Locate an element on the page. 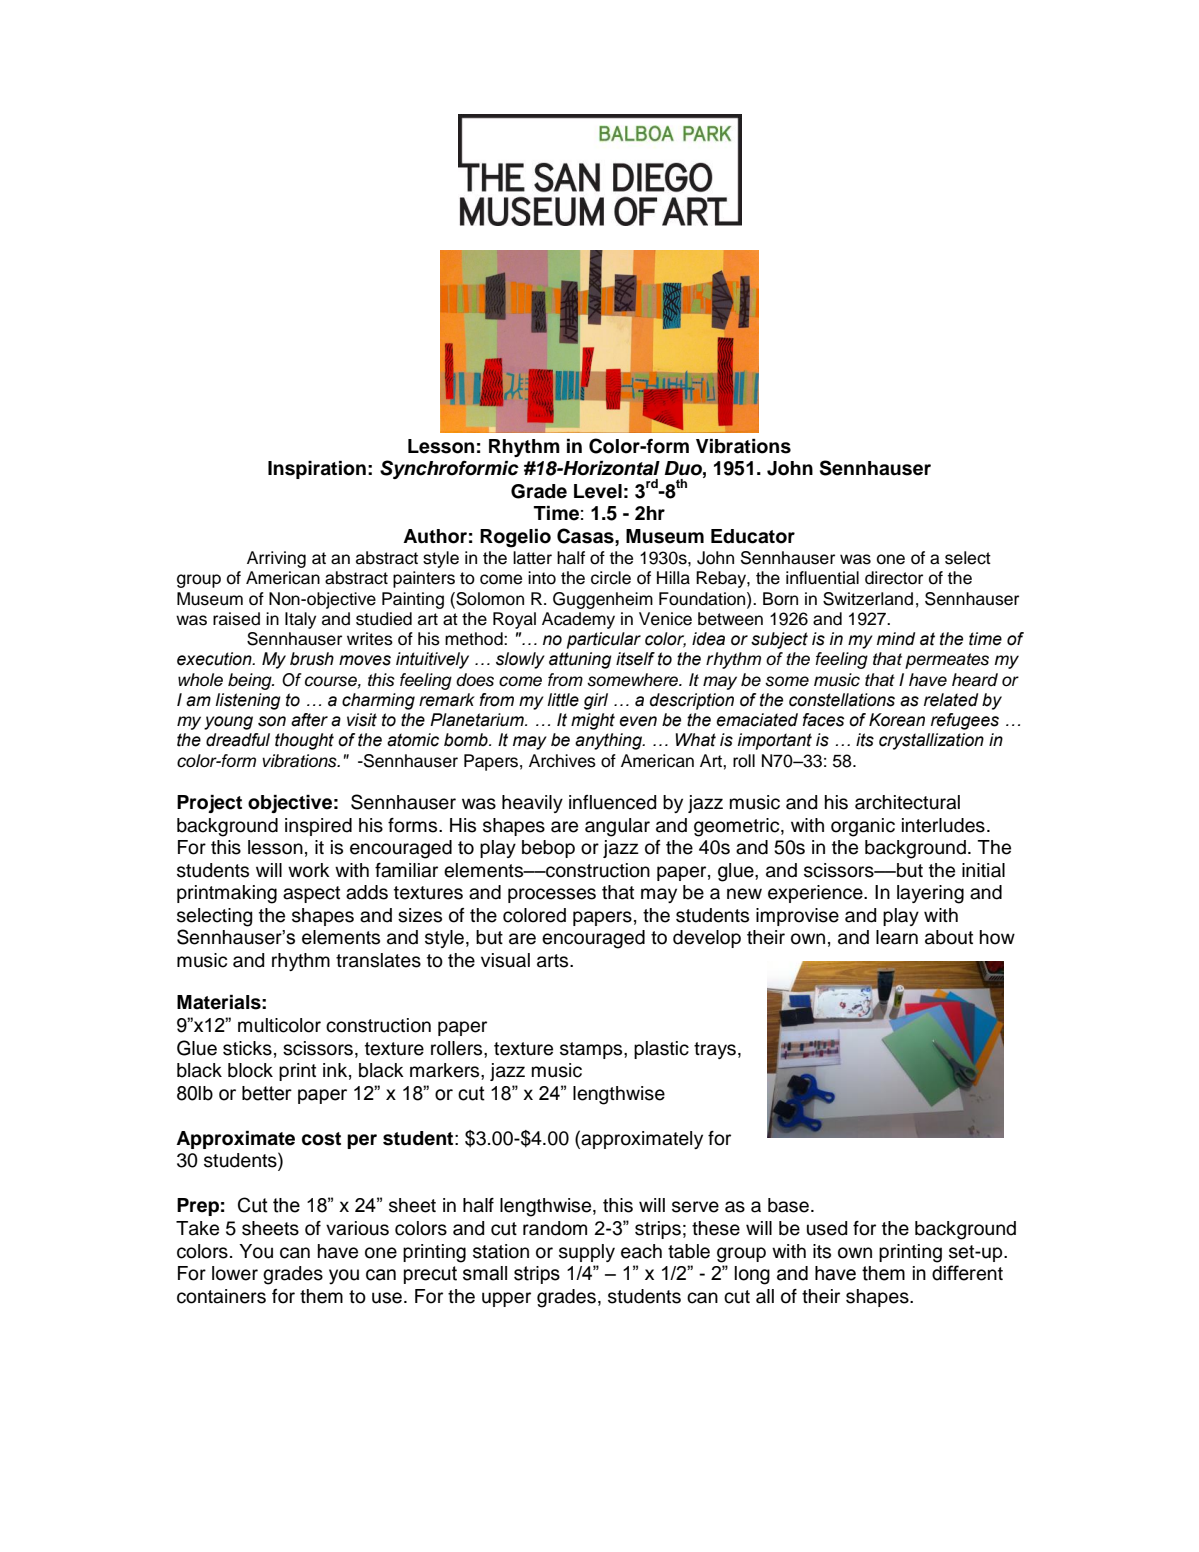  inspired is located at coordinates (318, 827).
